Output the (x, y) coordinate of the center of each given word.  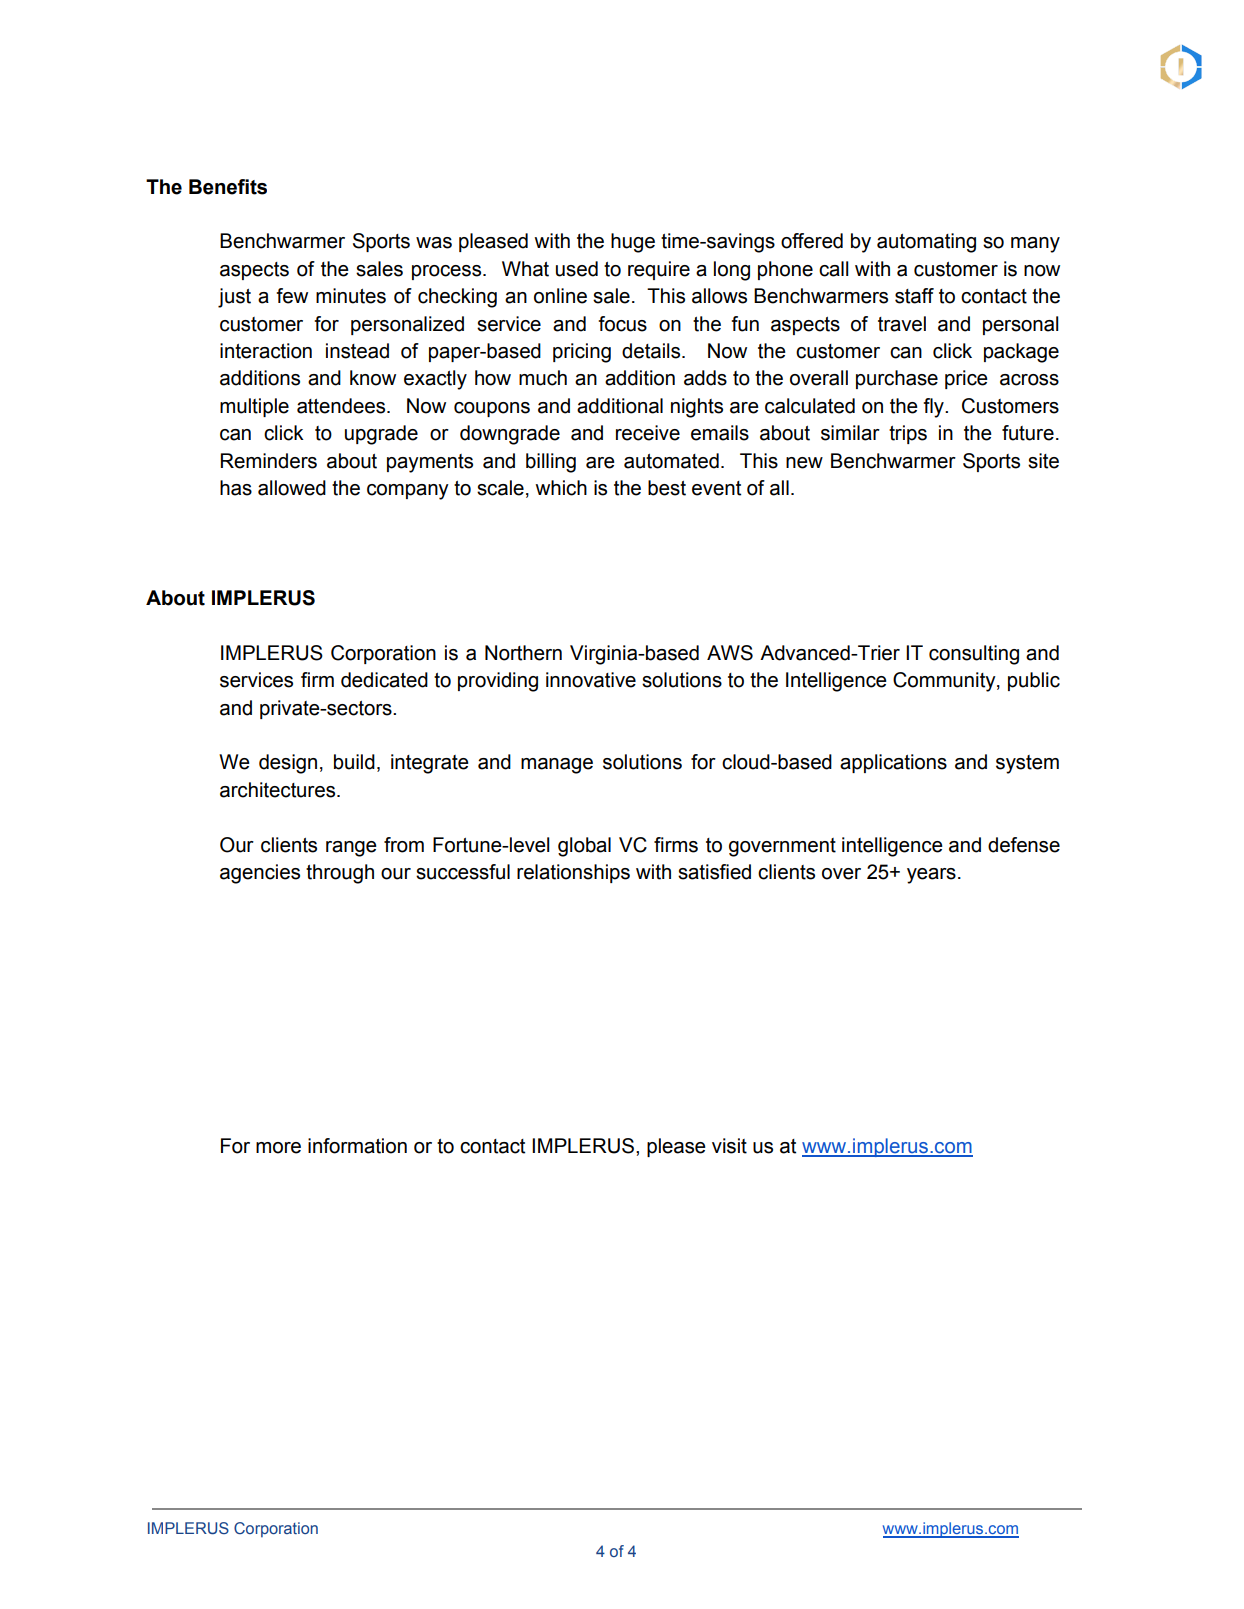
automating (926, 243)
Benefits (228, 187)
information (357, 1146)
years (931, 876)
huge (633, 243)
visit (729, 1146)
